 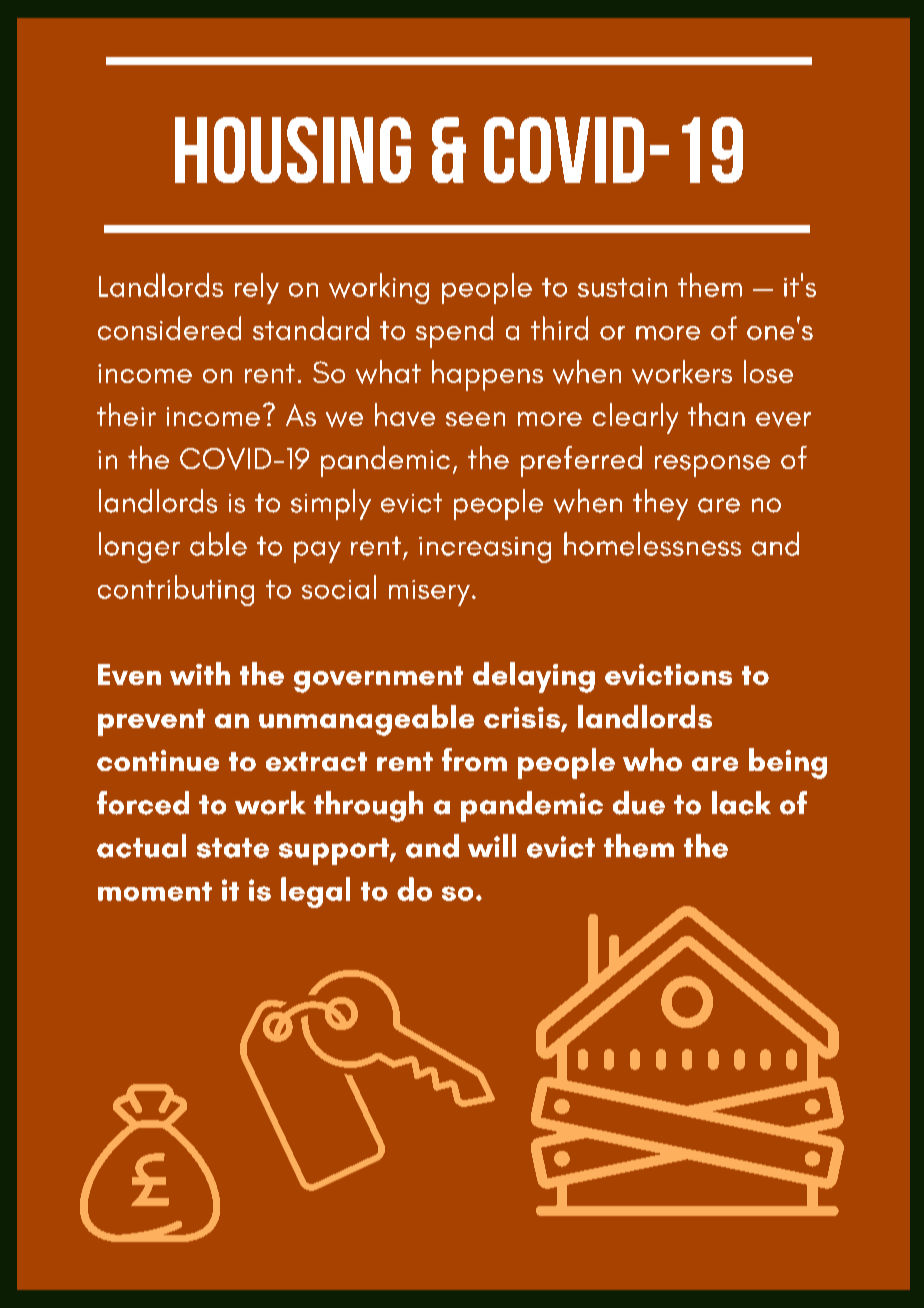 I want to click on sustain, so click(x=622, y=287).
